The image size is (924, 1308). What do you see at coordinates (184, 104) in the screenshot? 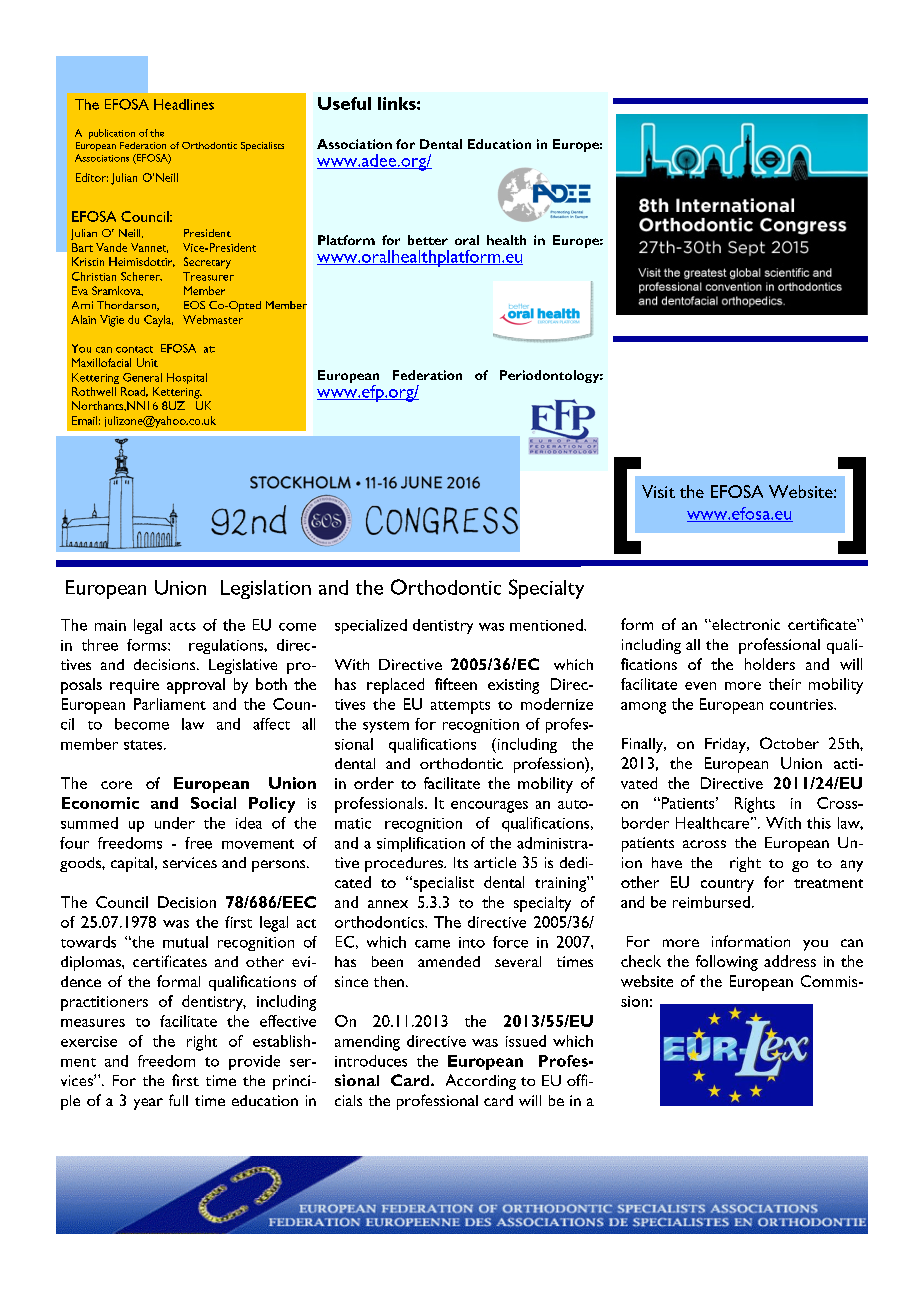
I see `Headlines` at bounding box center [184, 104].
